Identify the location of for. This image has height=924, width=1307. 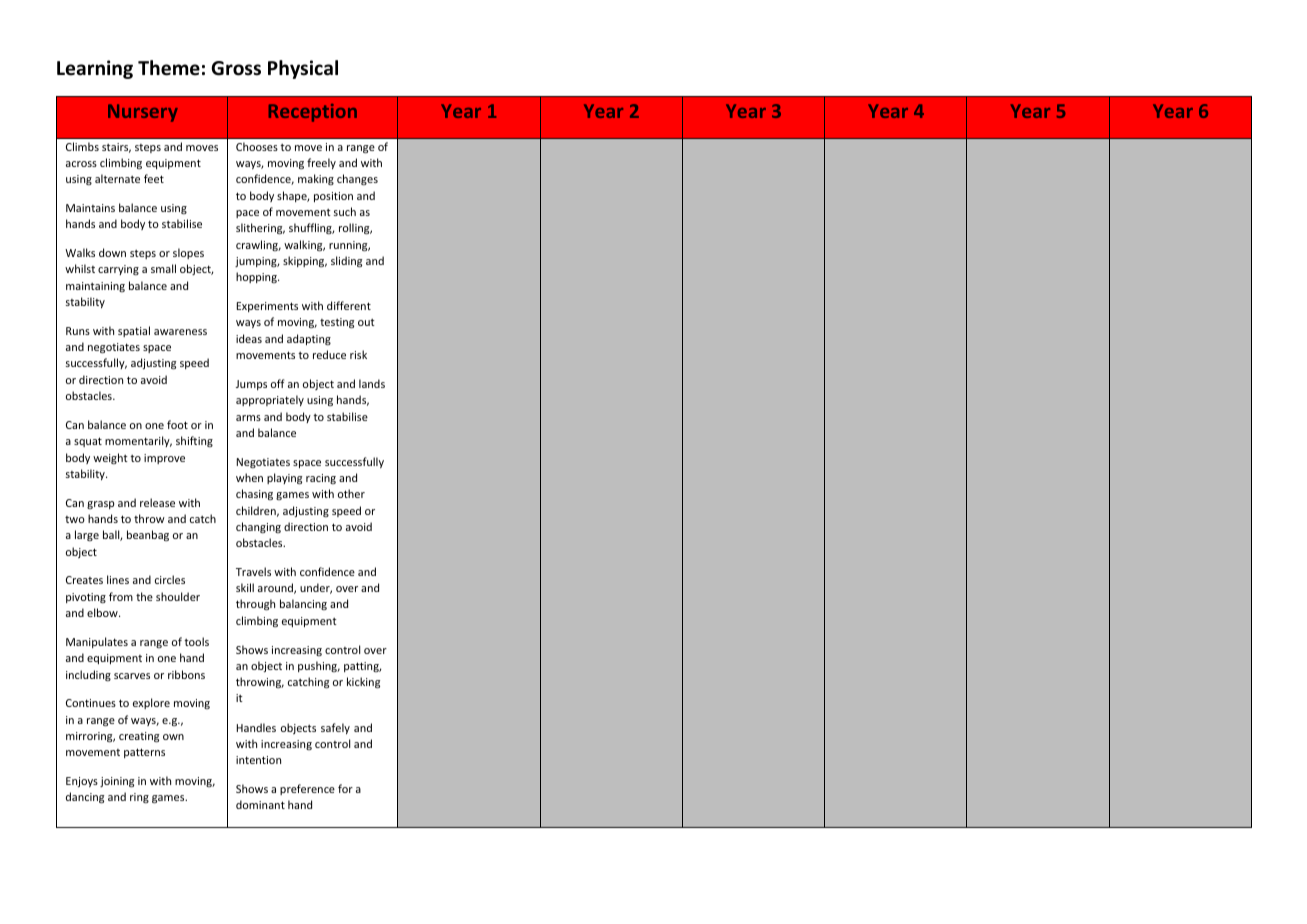
(345, 788).
